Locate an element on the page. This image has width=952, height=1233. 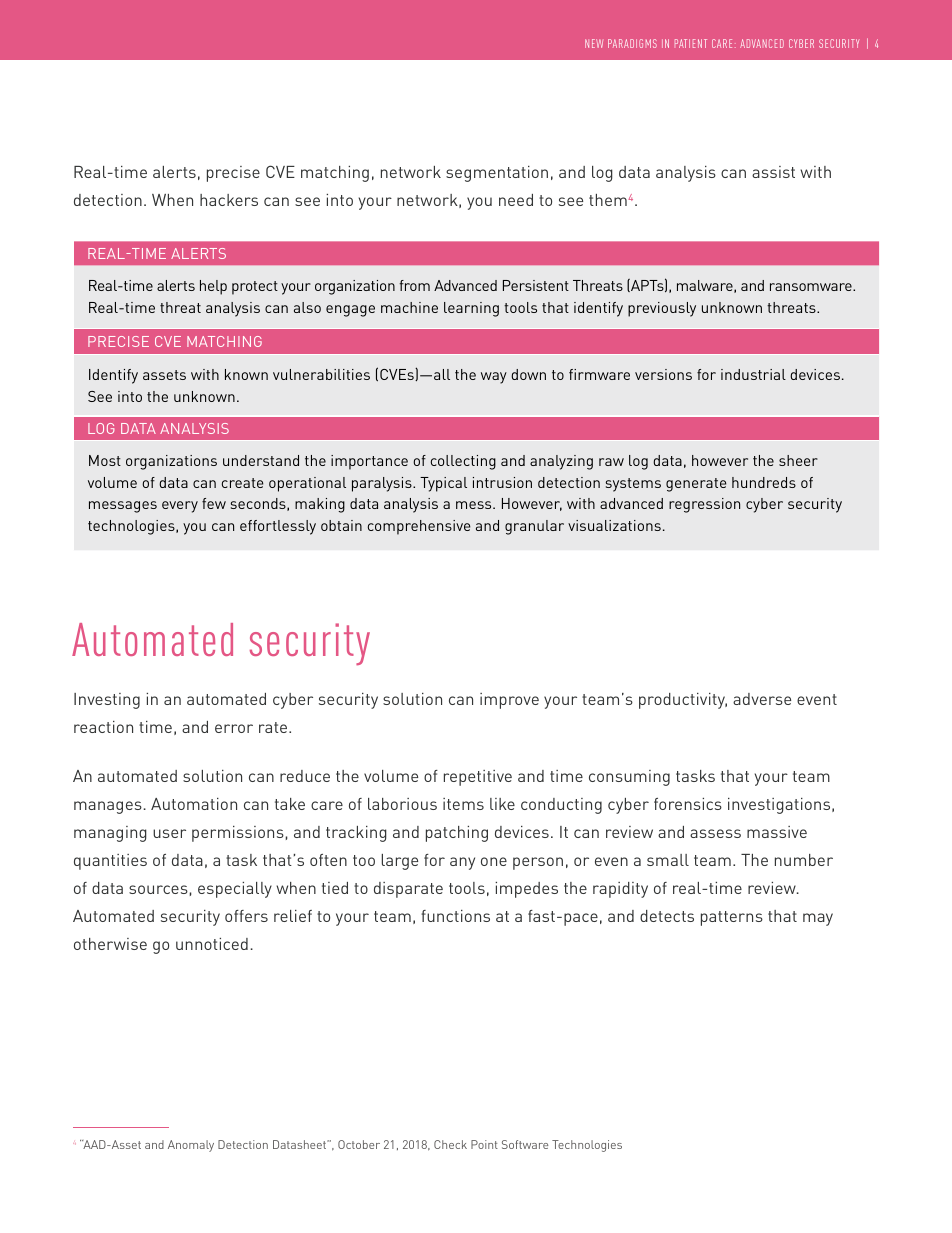
Anomaly is located at coordinates (191, 1146).
